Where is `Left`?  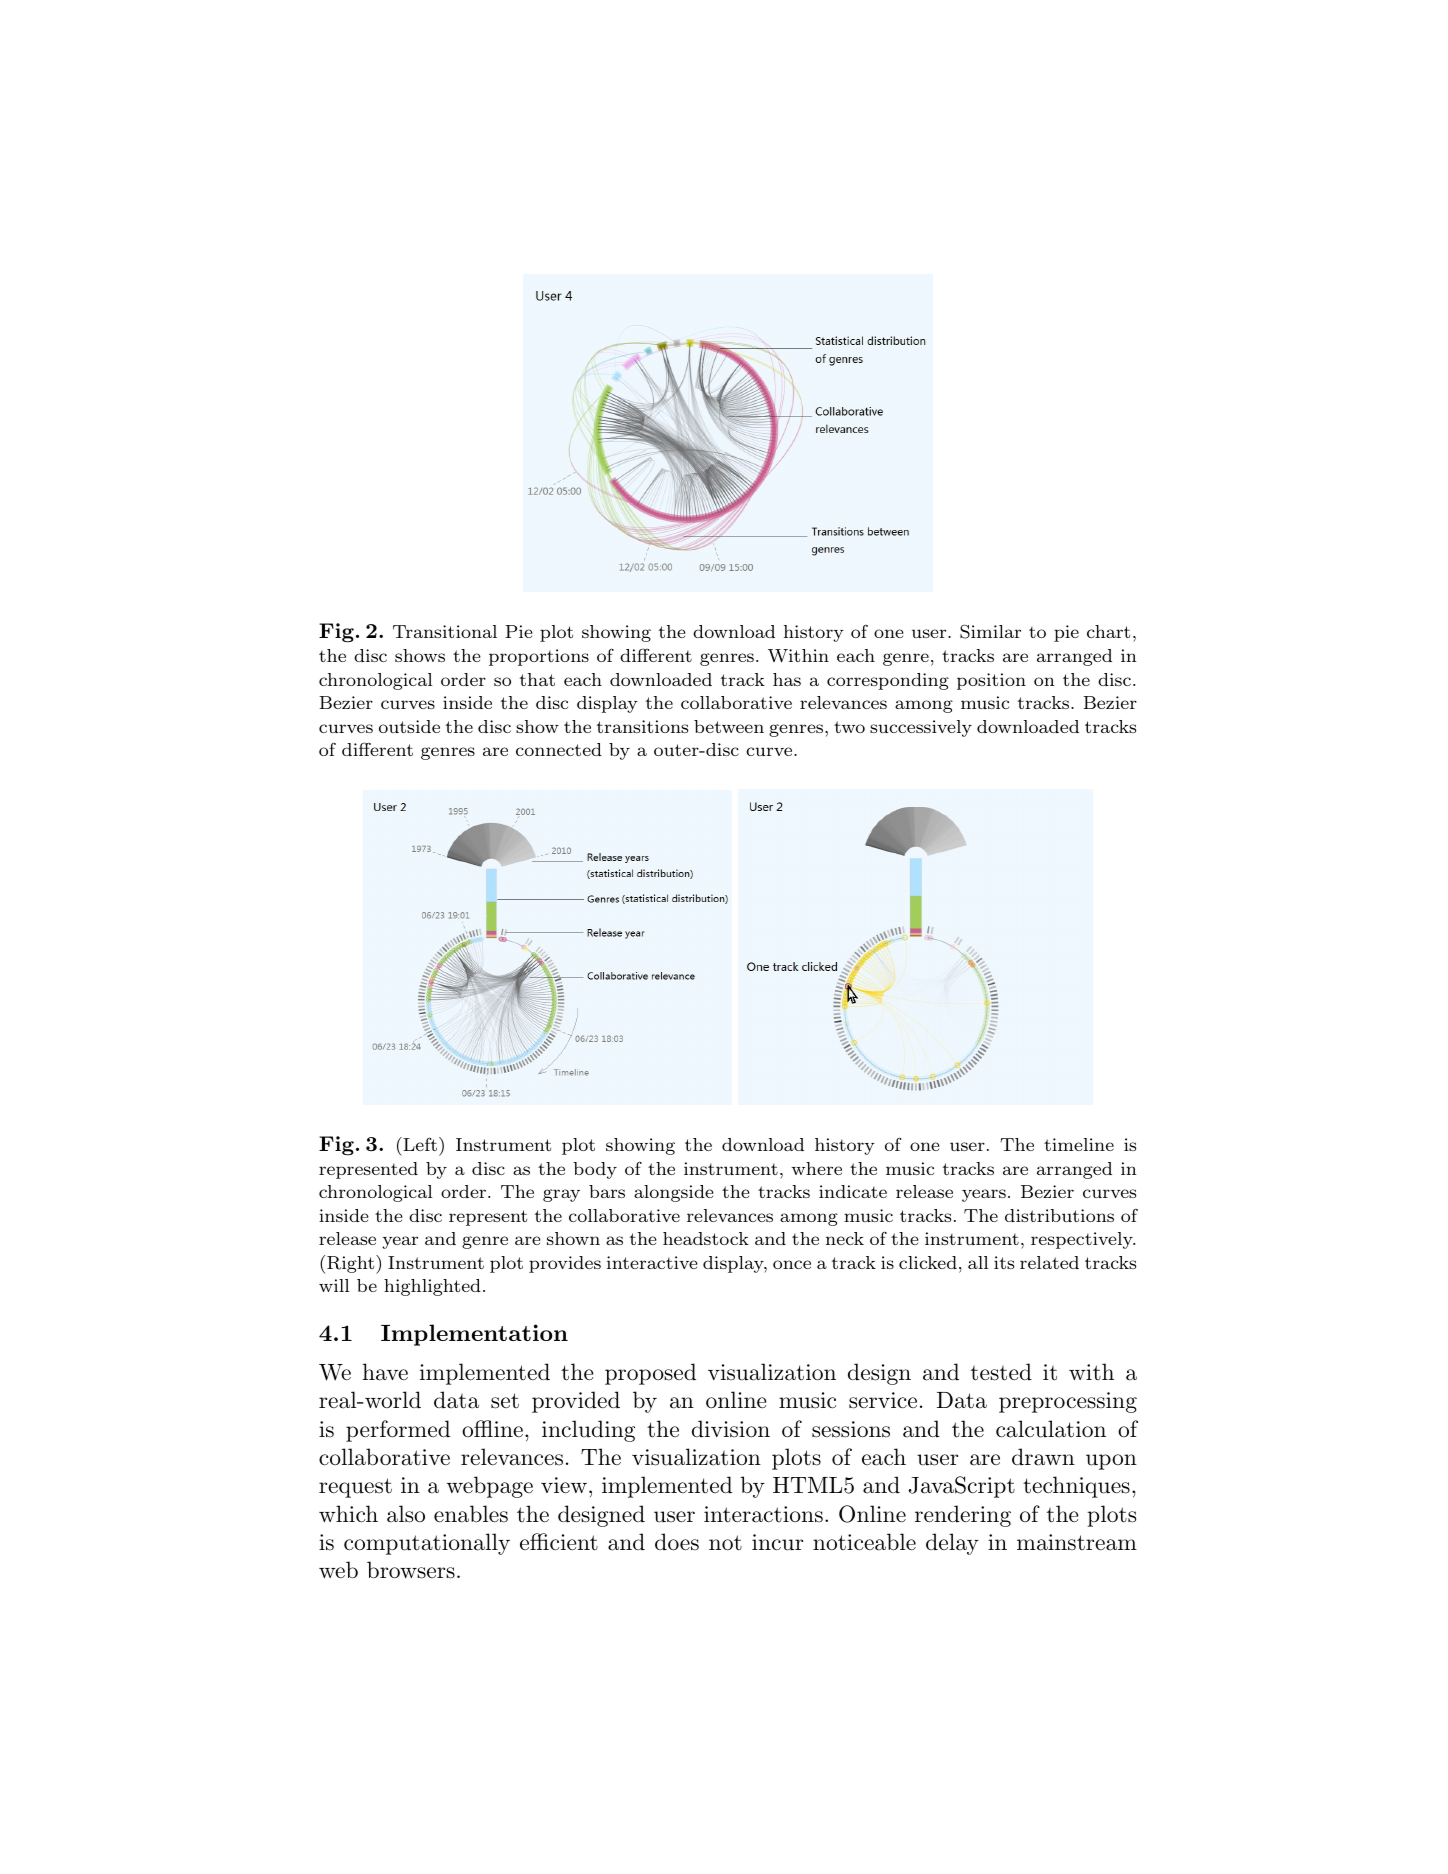 Left is located at coordinates (419, 1144).
